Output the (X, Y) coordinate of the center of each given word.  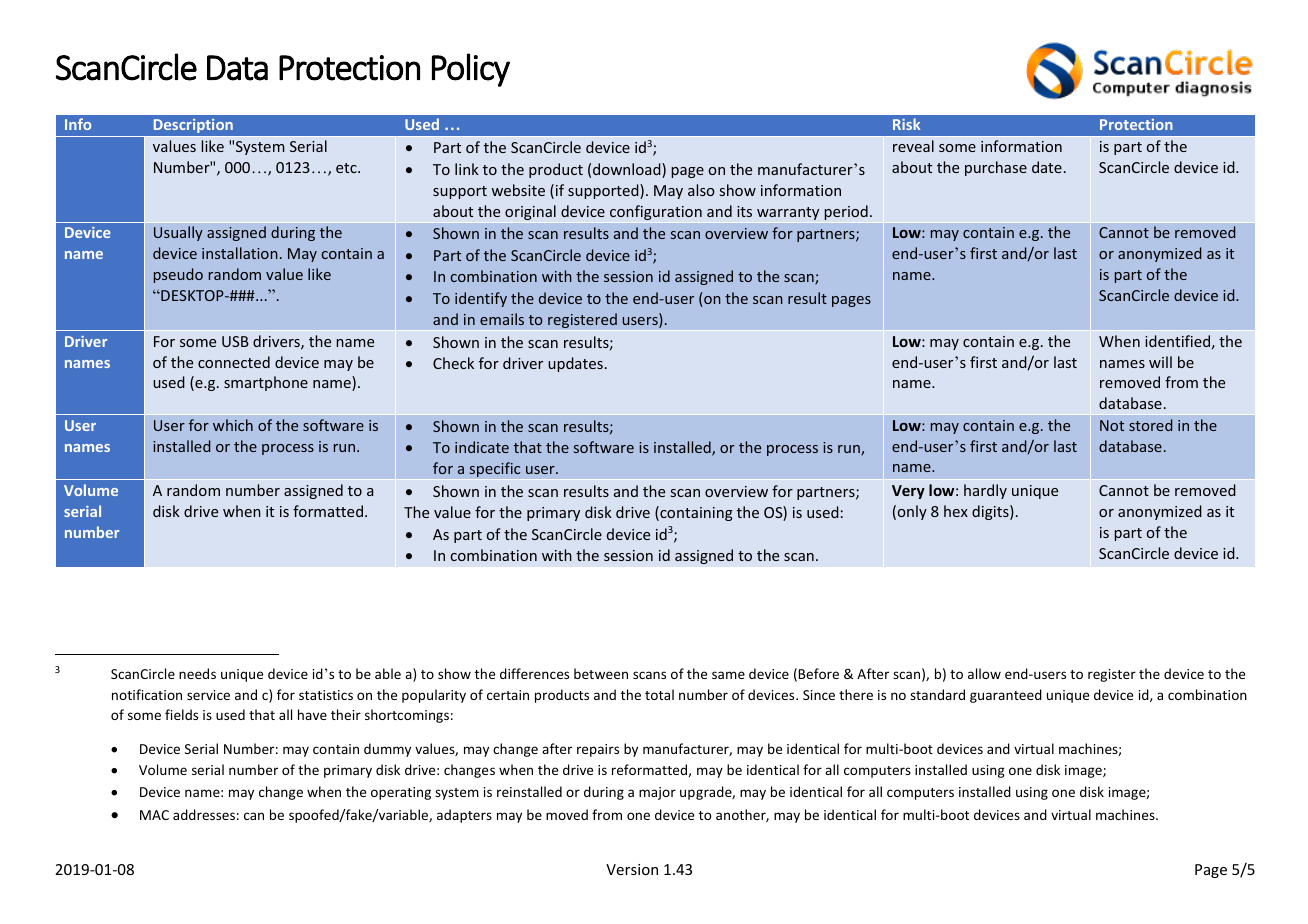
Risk (906, 124)
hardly (985, 491)
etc (347, 168)
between (601, 673)
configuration (656, 212)
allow (984, 673)
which (233, 425)
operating (401, 793)
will (1160, 362)
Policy (471, 70)
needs (197, 673)
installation (240, 253)
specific (494, 469)
